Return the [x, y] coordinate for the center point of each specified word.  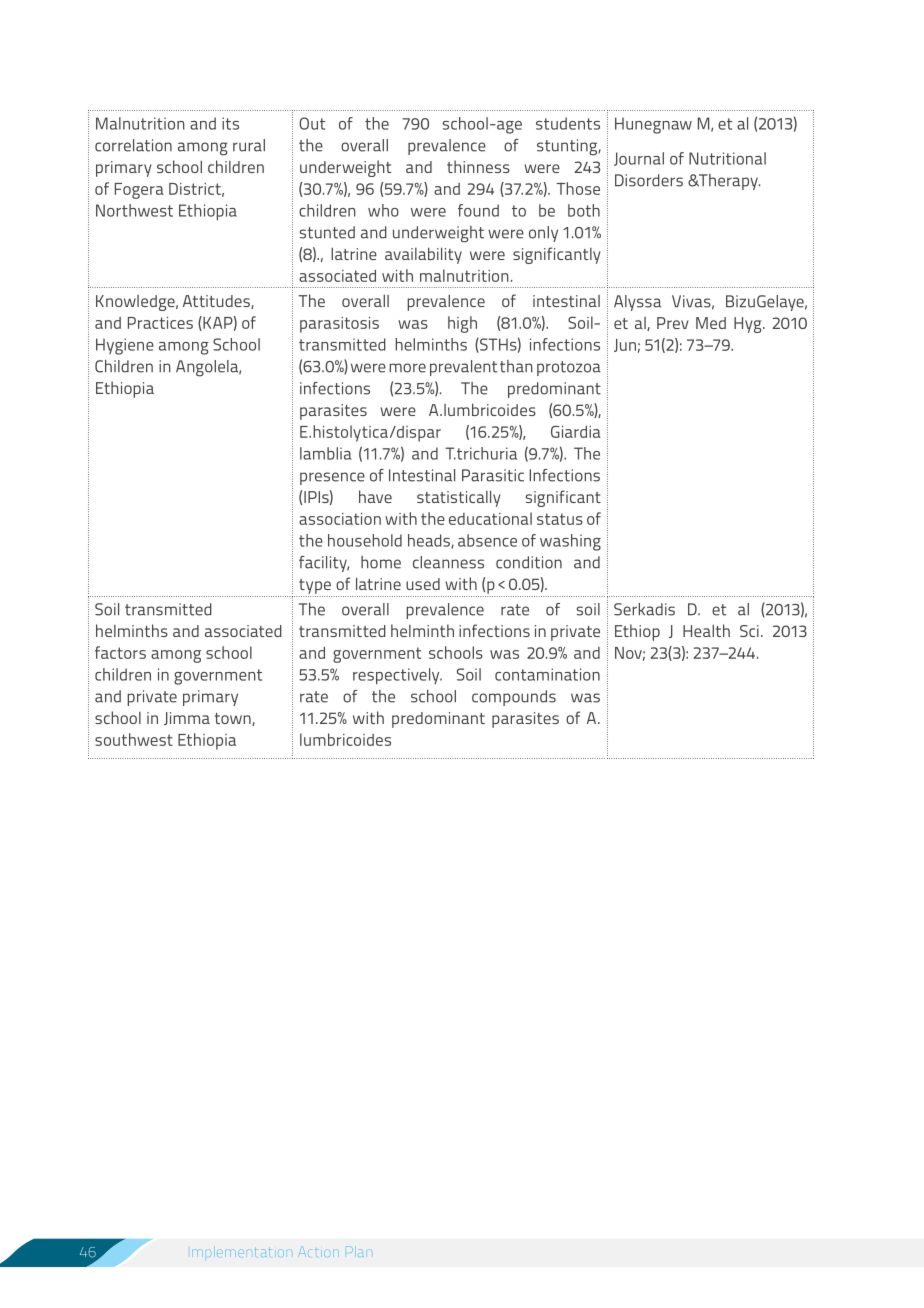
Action [318, 1251]
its [230, 123]
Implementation [242, 1252]
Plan [359, 1251]
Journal [639, 159]
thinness [478, 166]
